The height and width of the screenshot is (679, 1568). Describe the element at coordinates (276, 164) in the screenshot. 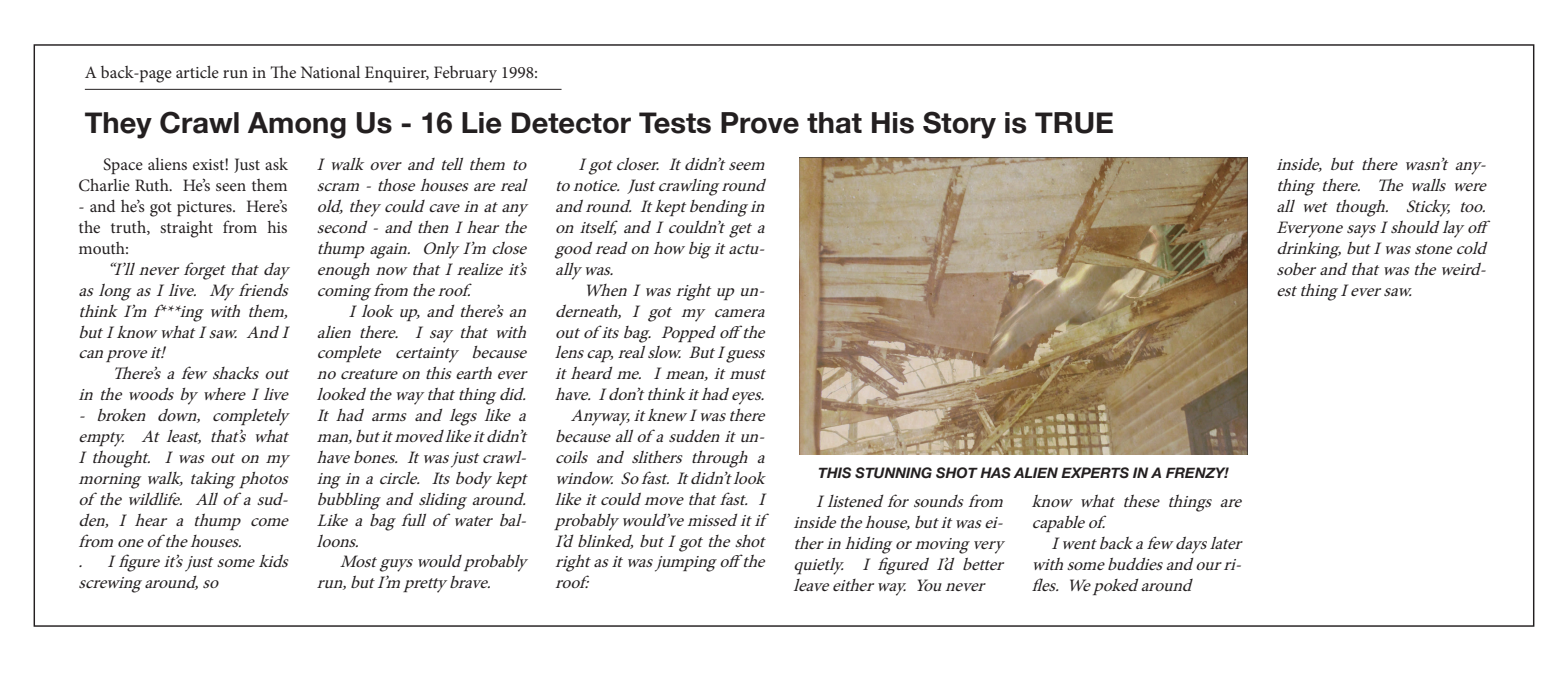

I see `ask` at that location.
